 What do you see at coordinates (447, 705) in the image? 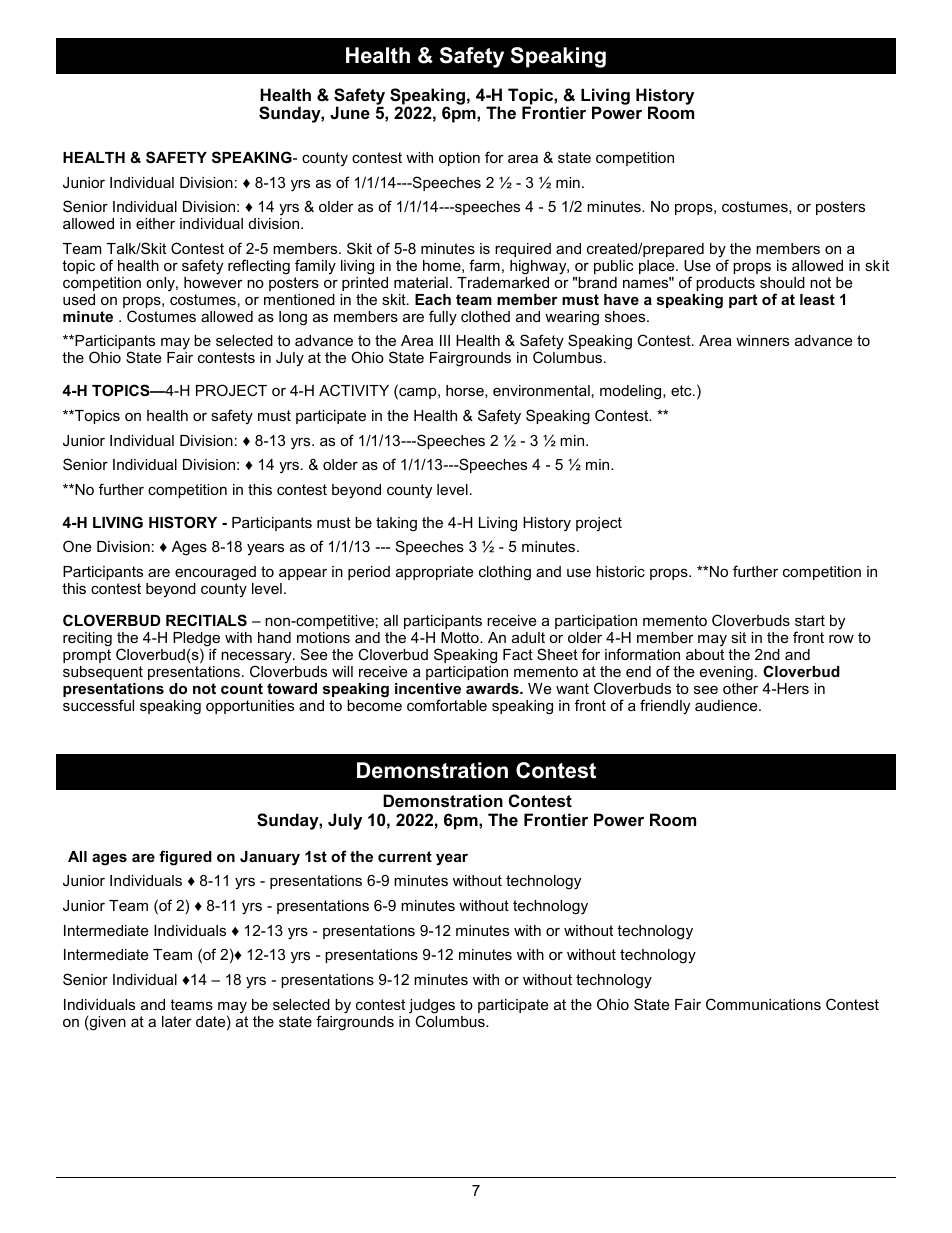
I see `comfortable` at bounding box center [447, 705].
